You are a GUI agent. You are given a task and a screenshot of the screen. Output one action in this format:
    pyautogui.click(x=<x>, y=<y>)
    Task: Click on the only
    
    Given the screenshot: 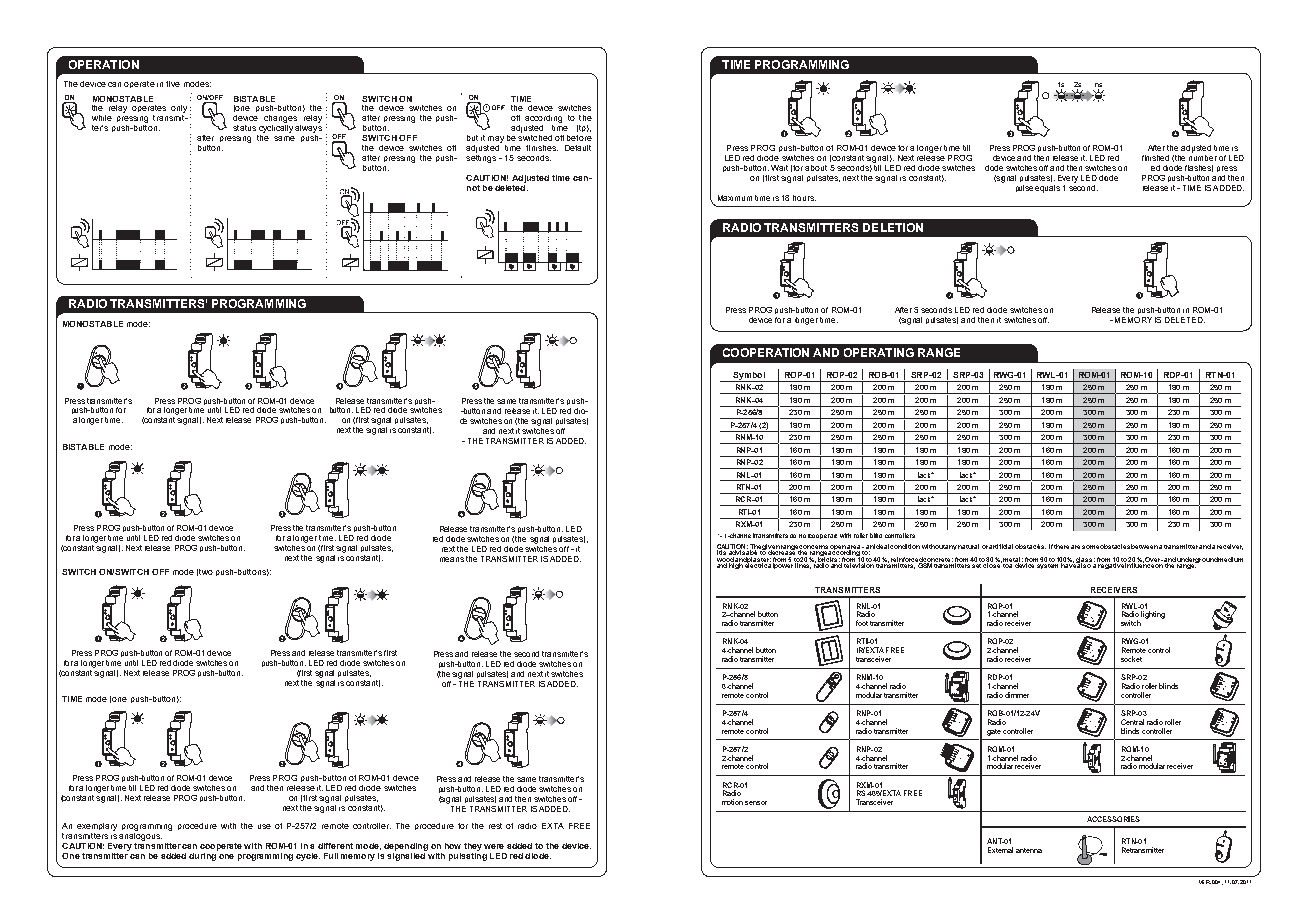 What is the action you would take?
    pyautogui.click(x=179, y=110)
